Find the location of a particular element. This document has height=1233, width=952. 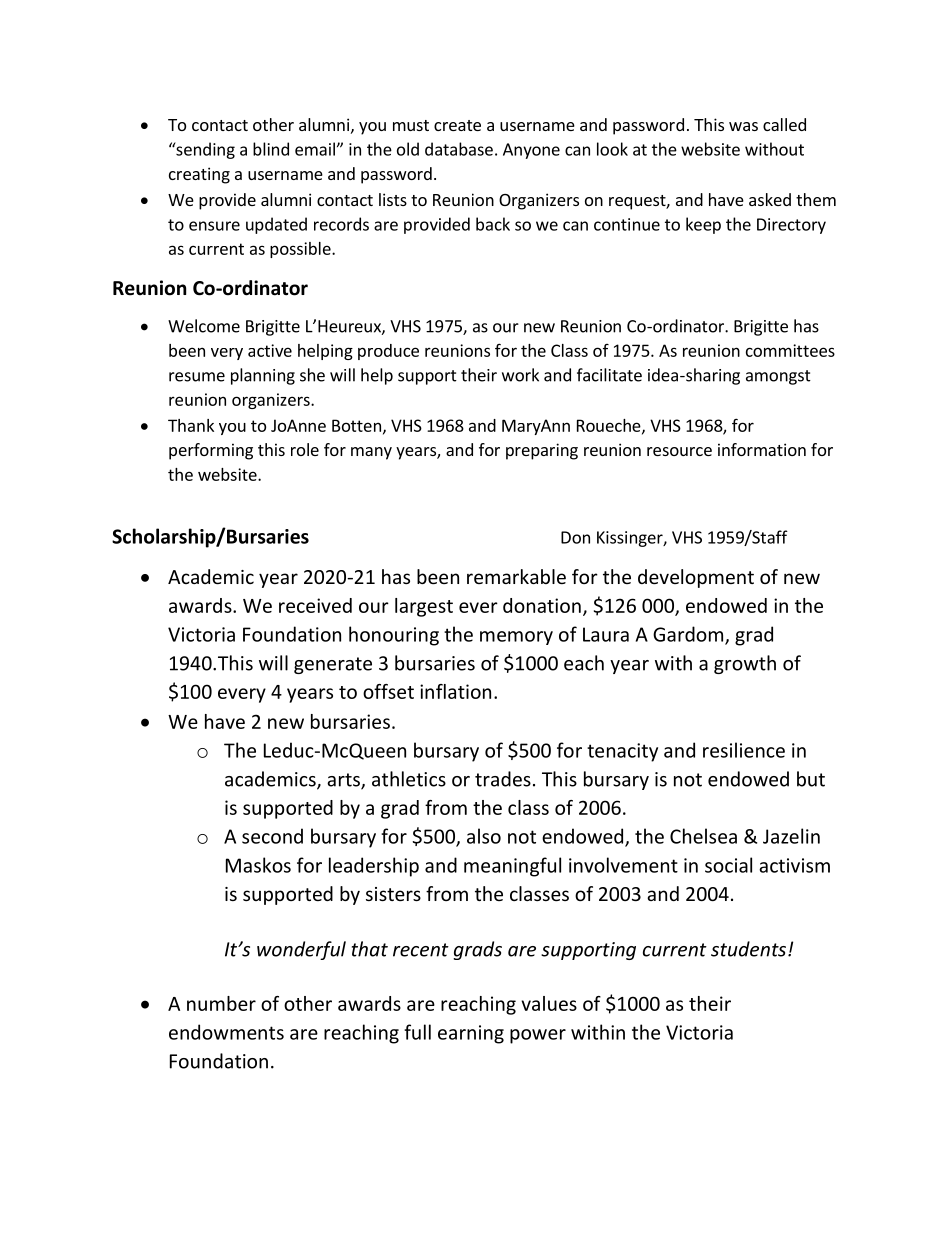

was is located at coordinates (743, 126).
